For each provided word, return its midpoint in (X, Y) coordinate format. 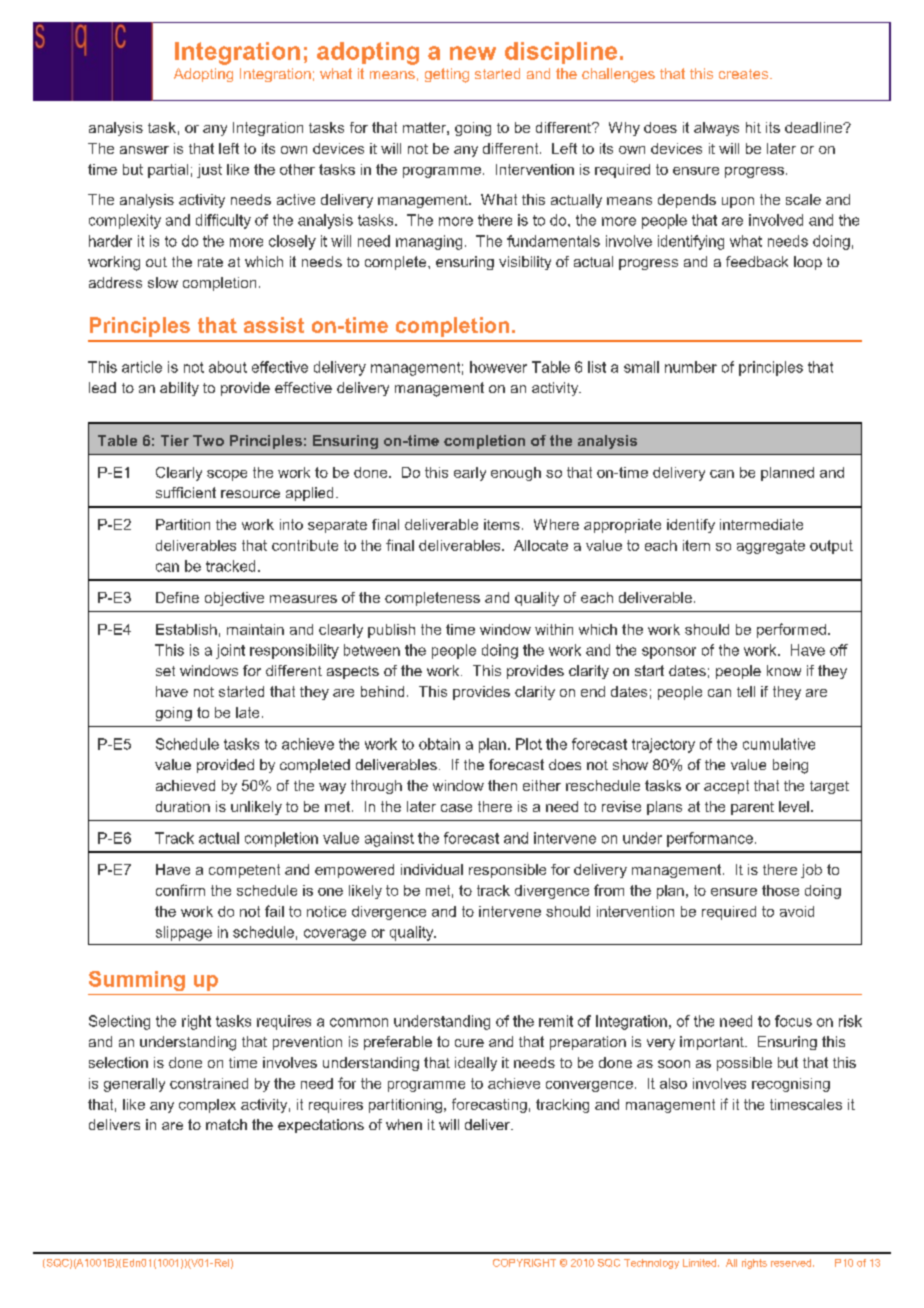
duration (183, 806)
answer (144, 150)
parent (752, 808)
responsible (507, 871)
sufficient (186, 492)
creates (745, 74)
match (226, 1124)
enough (516, 474)
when (404, 1124)
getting (447, 75)
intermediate (761, 524)
